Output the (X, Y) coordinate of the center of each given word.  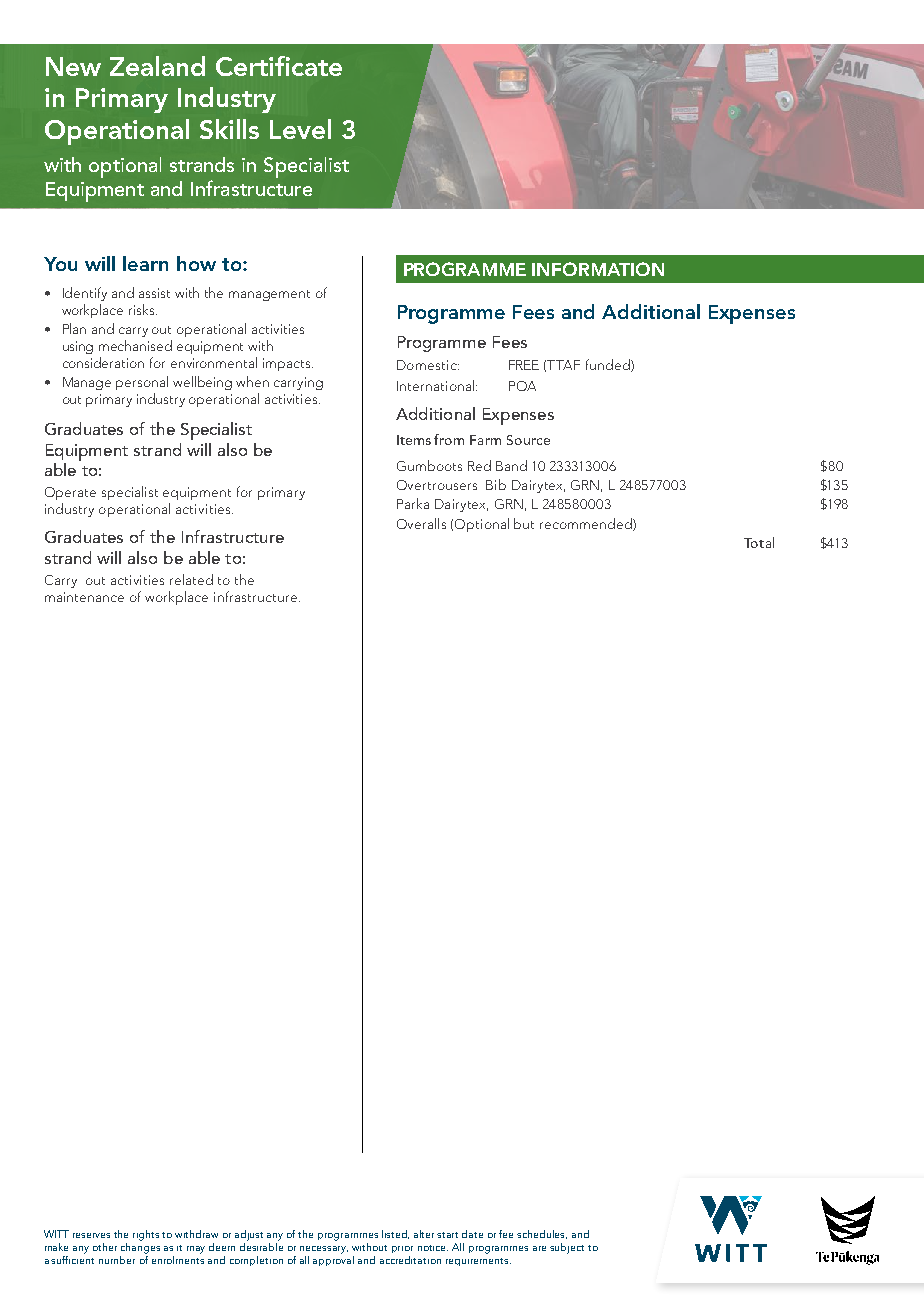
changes (140, 1247)
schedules (542, 1234)
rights (146, 1235)
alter (426, 1234)
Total (759, 542)
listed (395, 1234)
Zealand (157, 66)
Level (300, 129)
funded (609, 365)
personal (142, 383)
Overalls (421, 523)
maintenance (84, 597)
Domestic (428, 365)
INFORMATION (598, 269)
